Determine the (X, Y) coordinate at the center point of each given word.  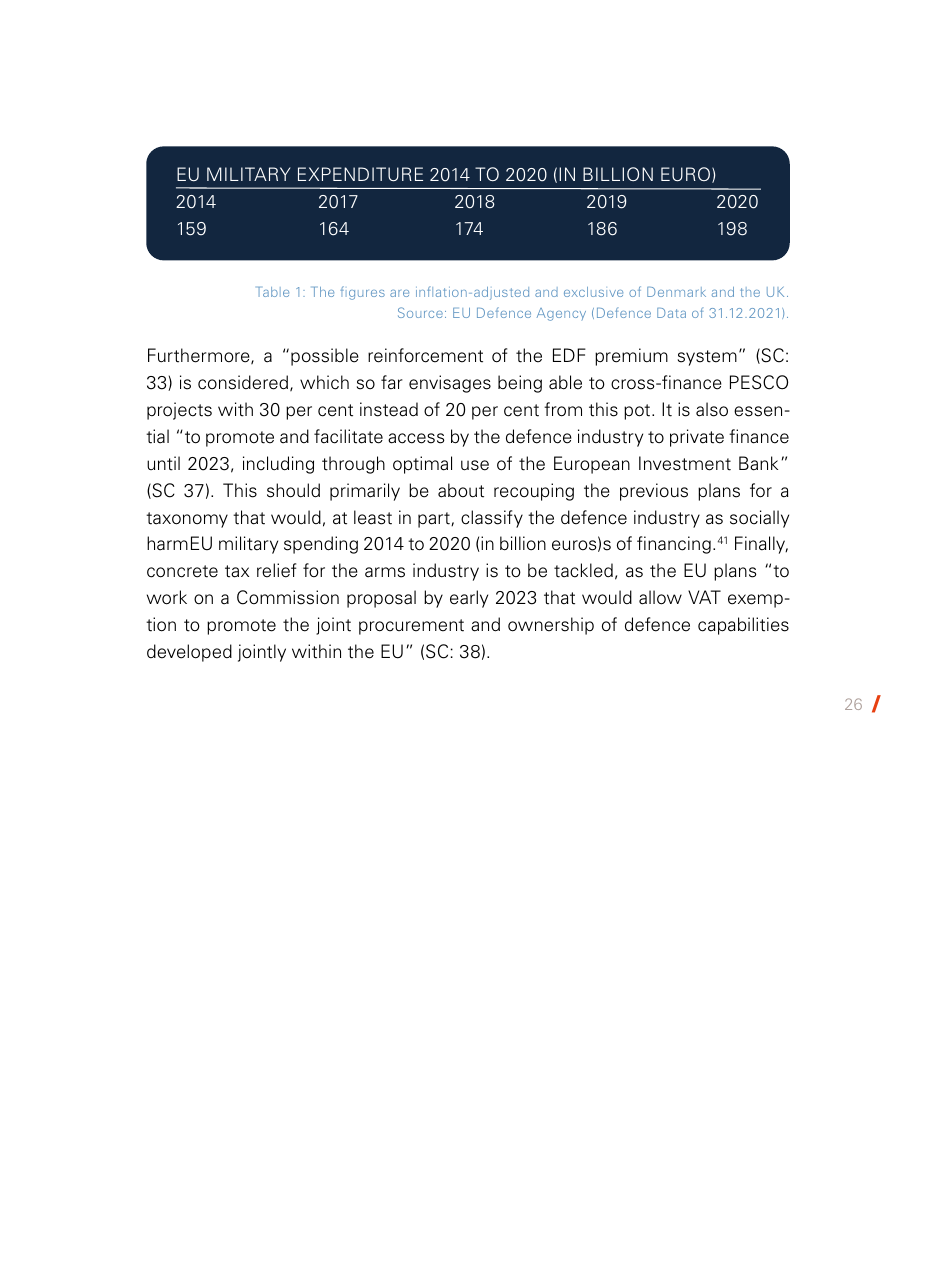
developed (189, 653)
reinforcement (425, 355)
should (293, 490)
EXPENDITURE (360, 174)
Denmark (676, 292)
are (399, 293)
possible (325, 357)
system (707, 358)
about (461, 490)
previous (654, 492)
